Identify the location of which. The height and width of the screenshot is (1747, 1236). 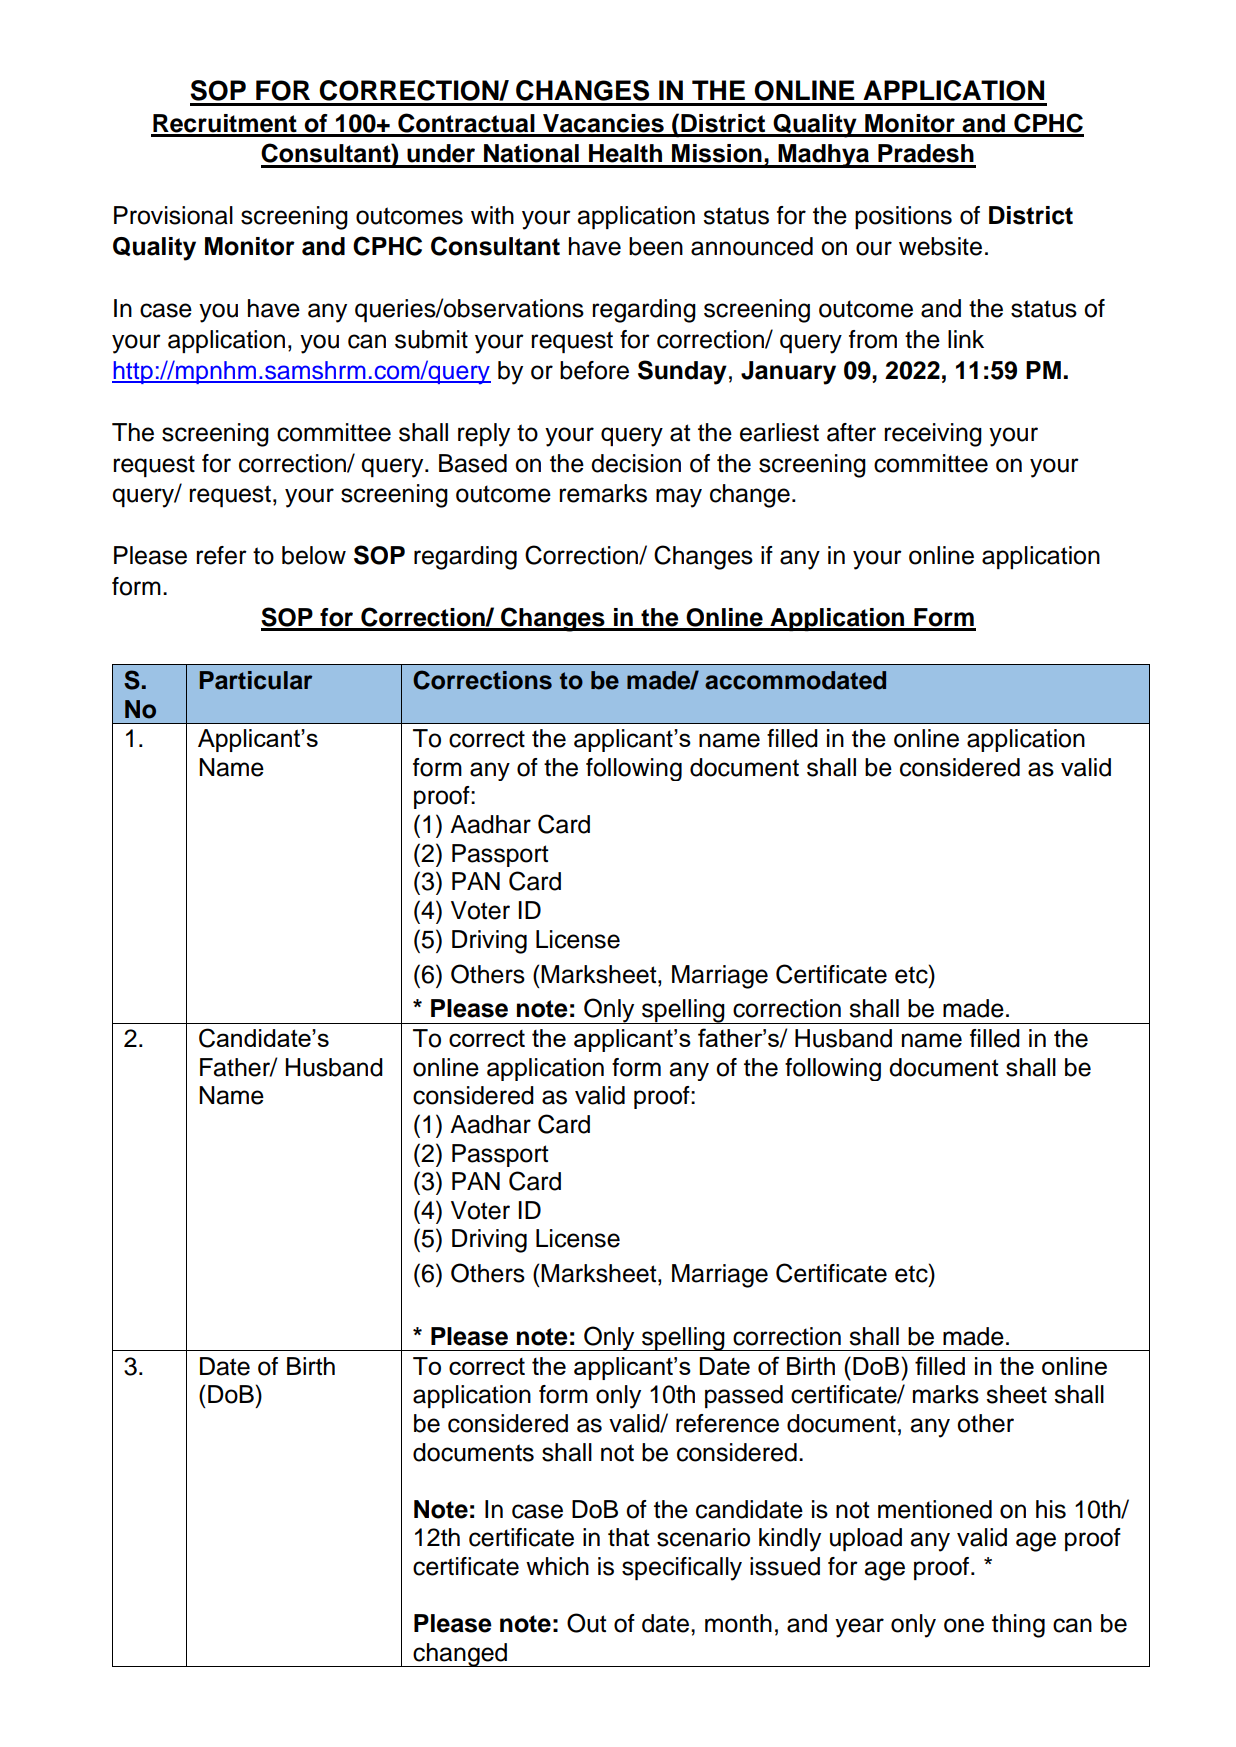
(557, 1566).
